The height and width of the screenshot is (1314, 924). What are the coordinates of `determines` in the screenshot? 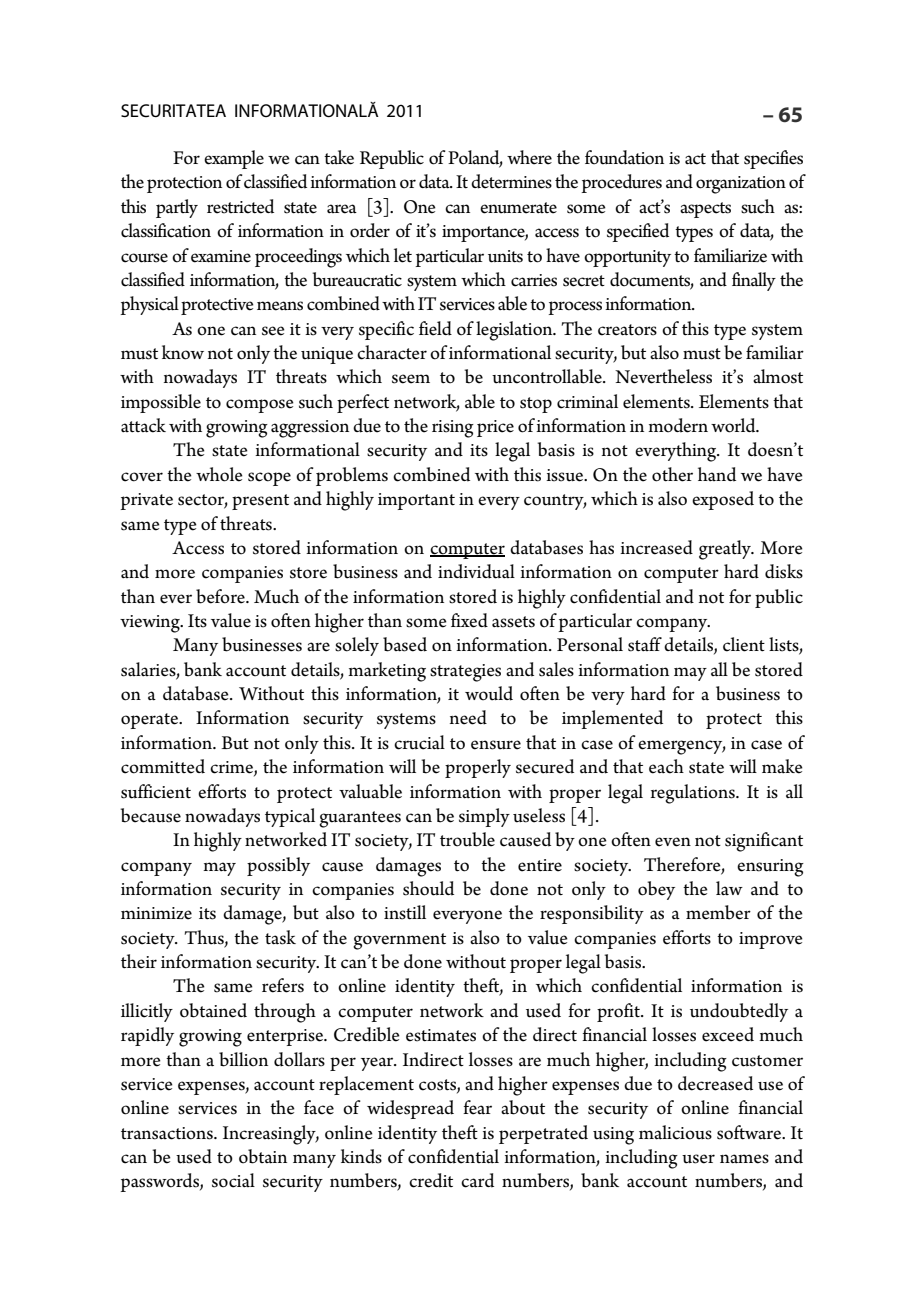 It's located at (511, 181).
